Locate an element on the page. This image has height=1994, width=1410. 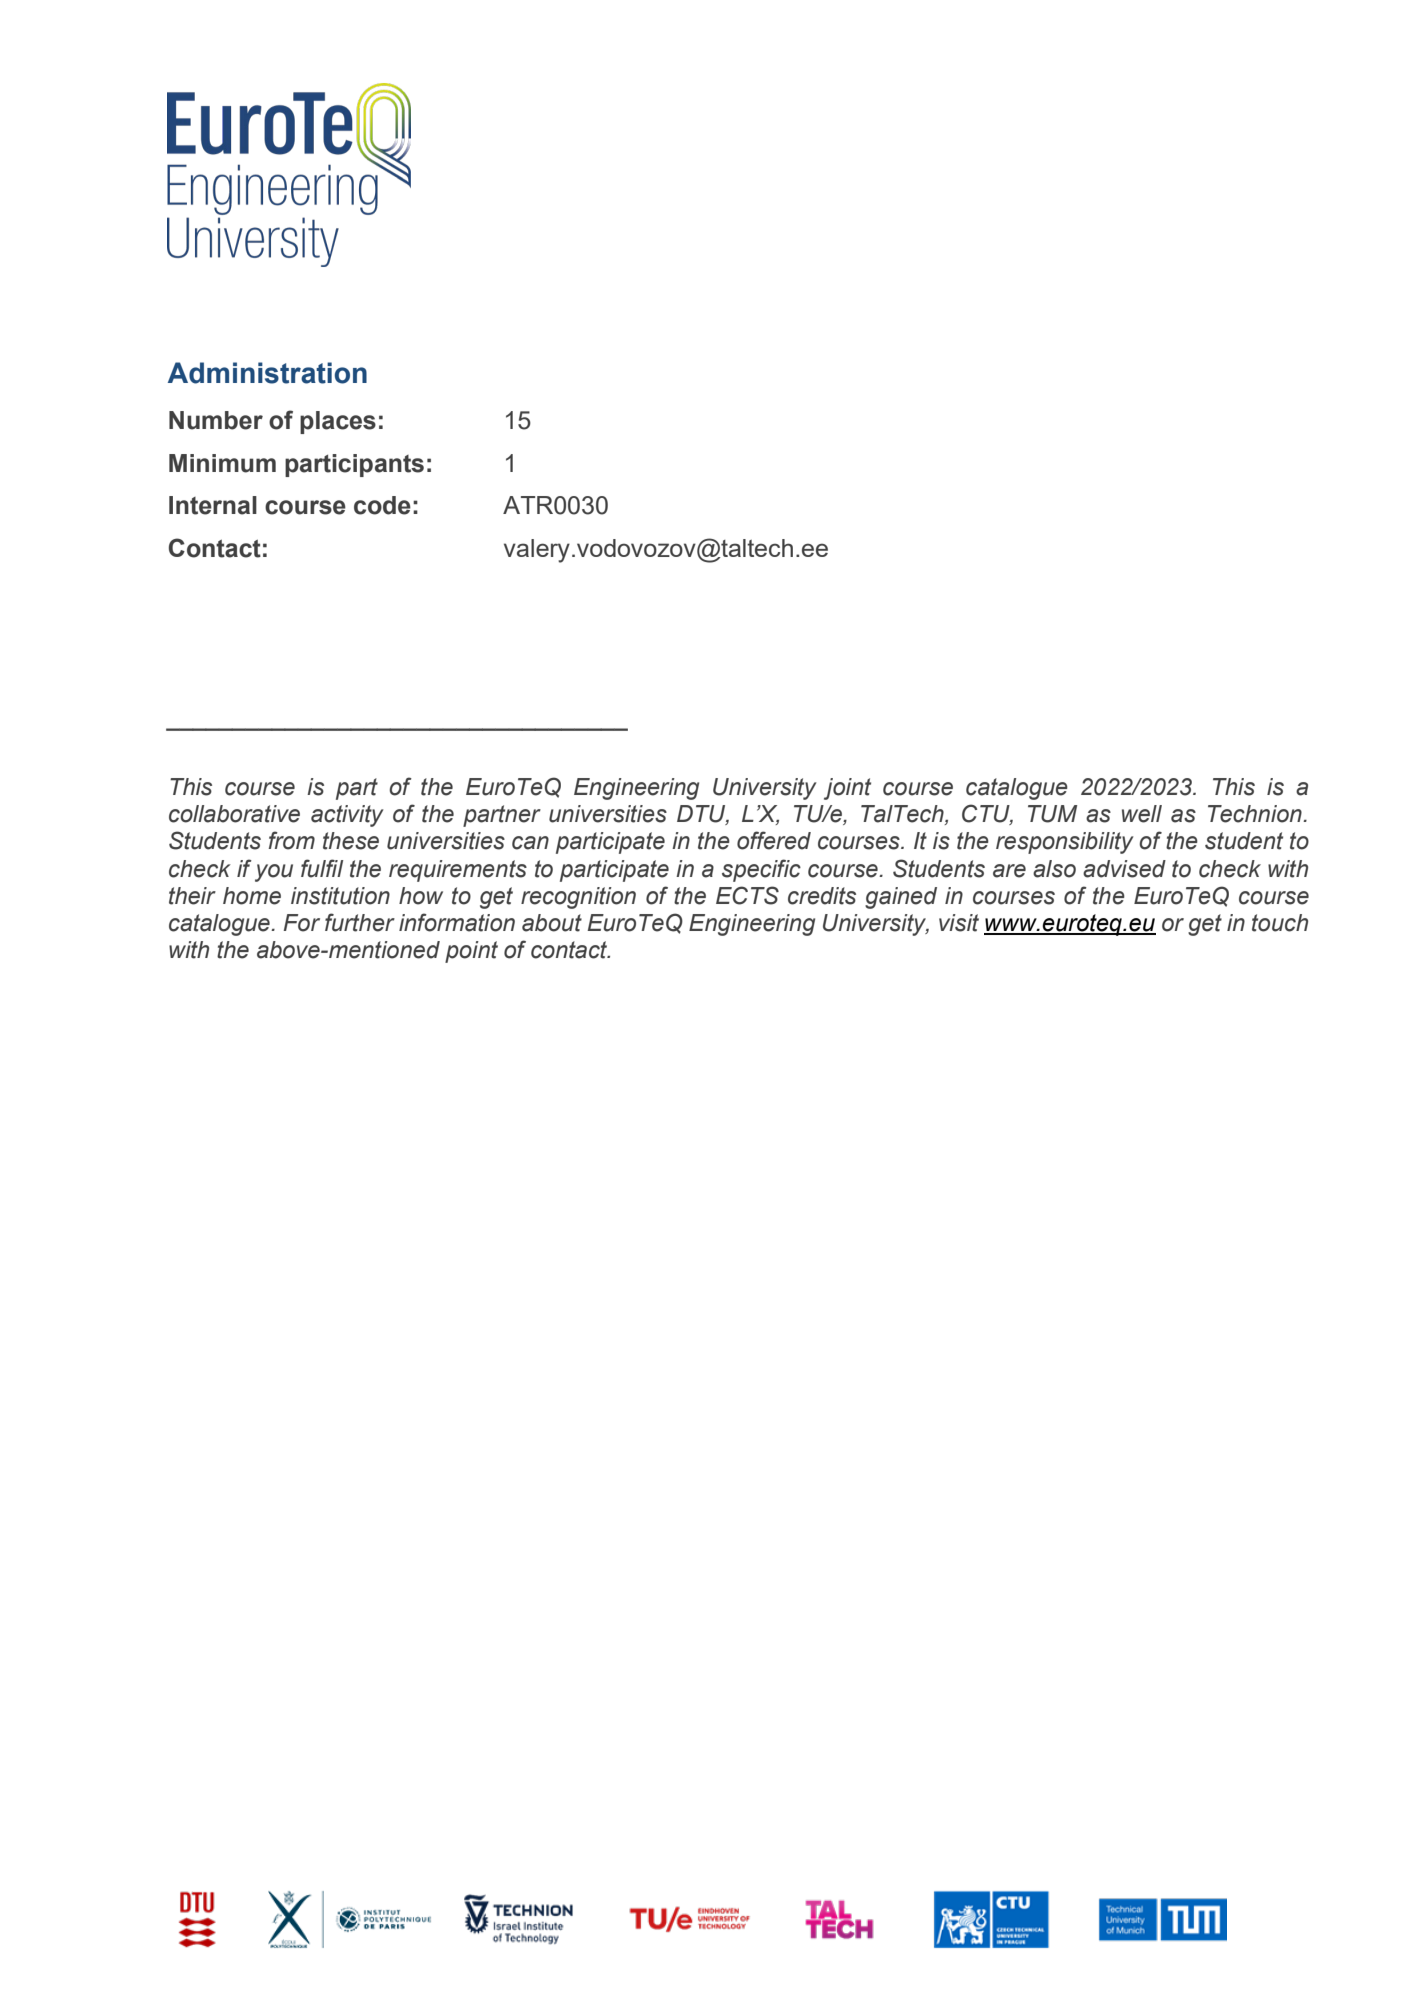
Administration is located at coordinates (267, 373).
